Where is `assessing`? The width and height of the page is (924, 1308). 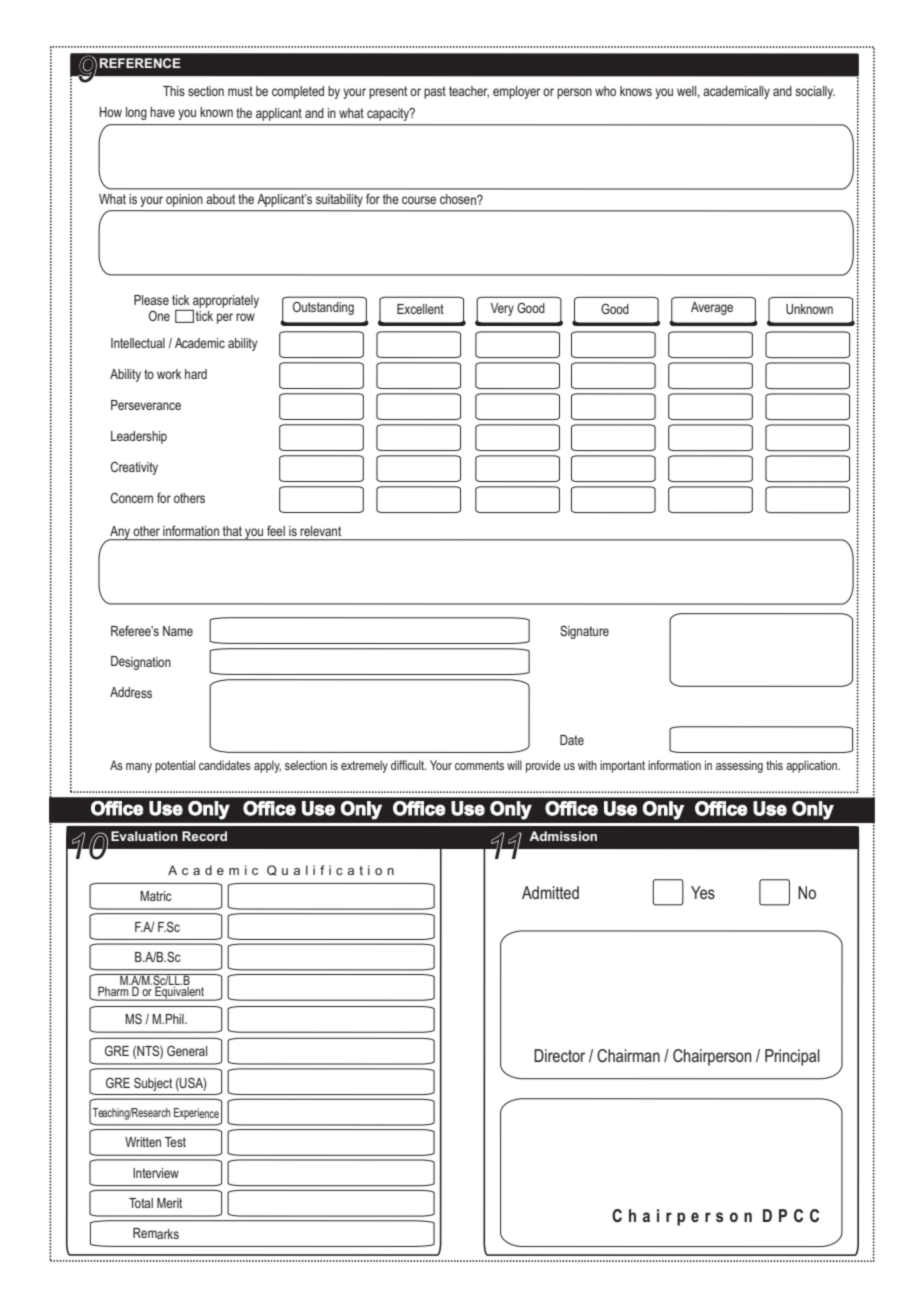 assessing is located at coordinates (739, 766).
